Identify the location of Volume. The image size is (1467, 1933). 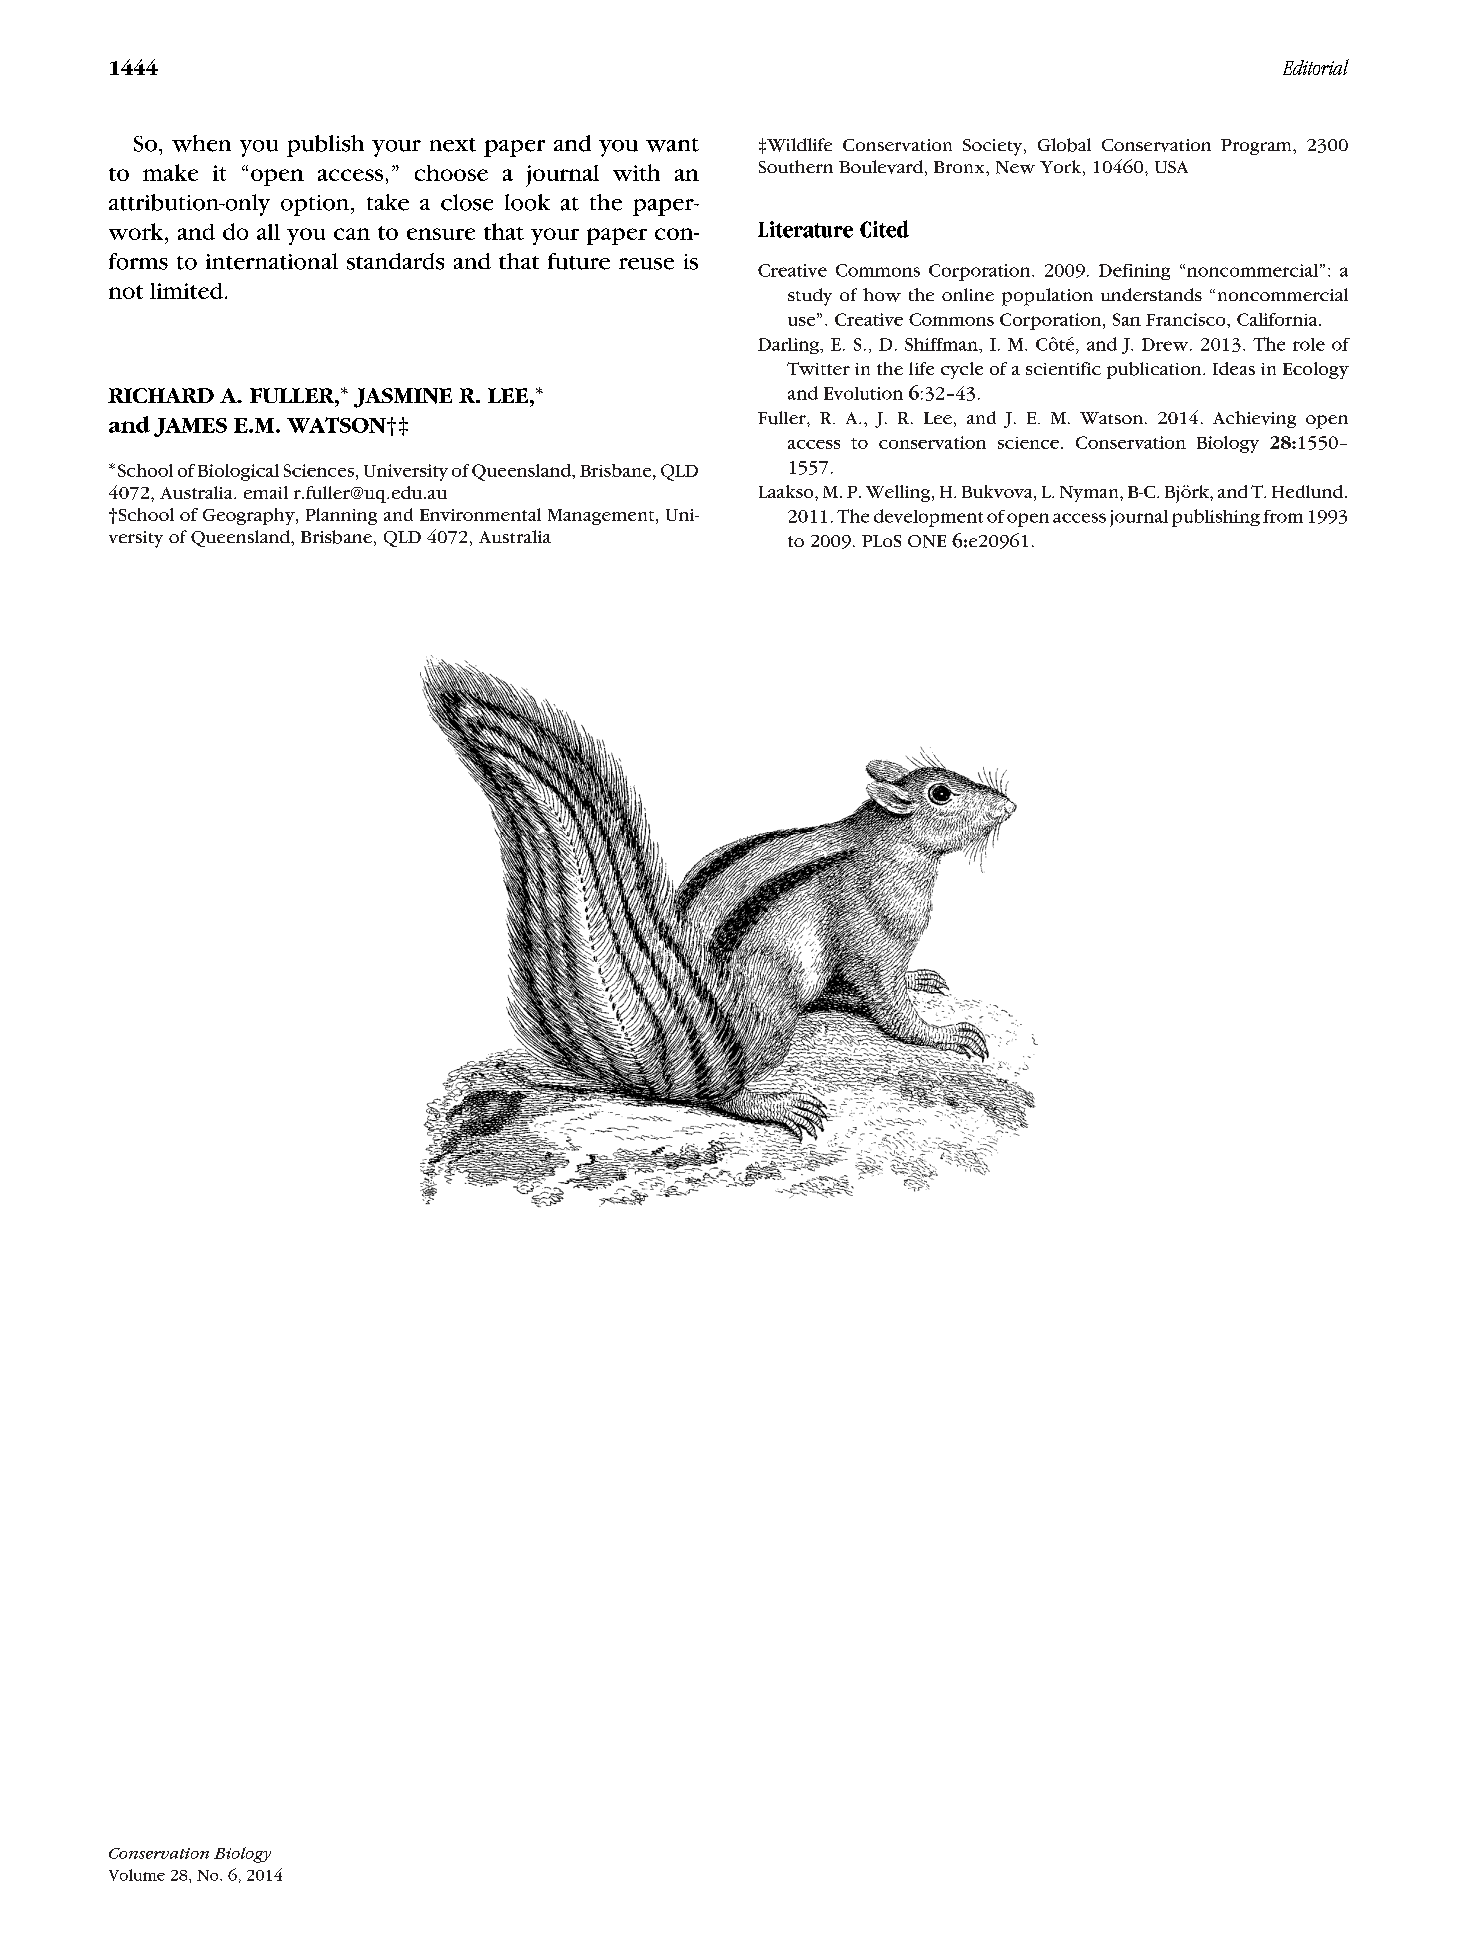
(137, 1875).
